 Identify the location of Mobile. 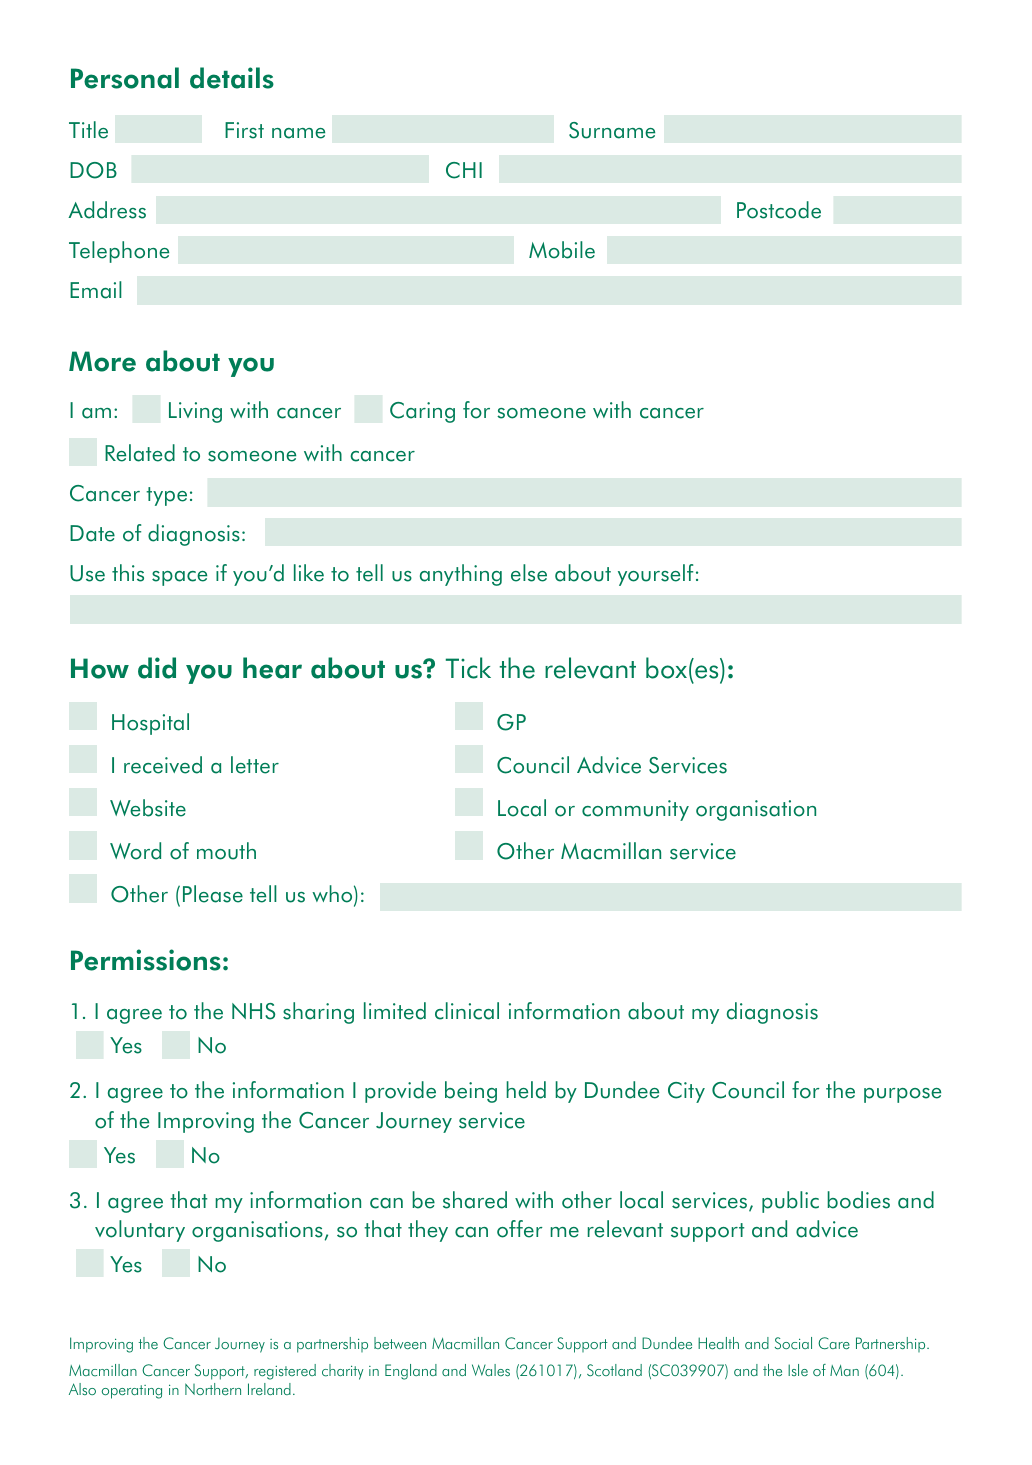
(562, 250).
